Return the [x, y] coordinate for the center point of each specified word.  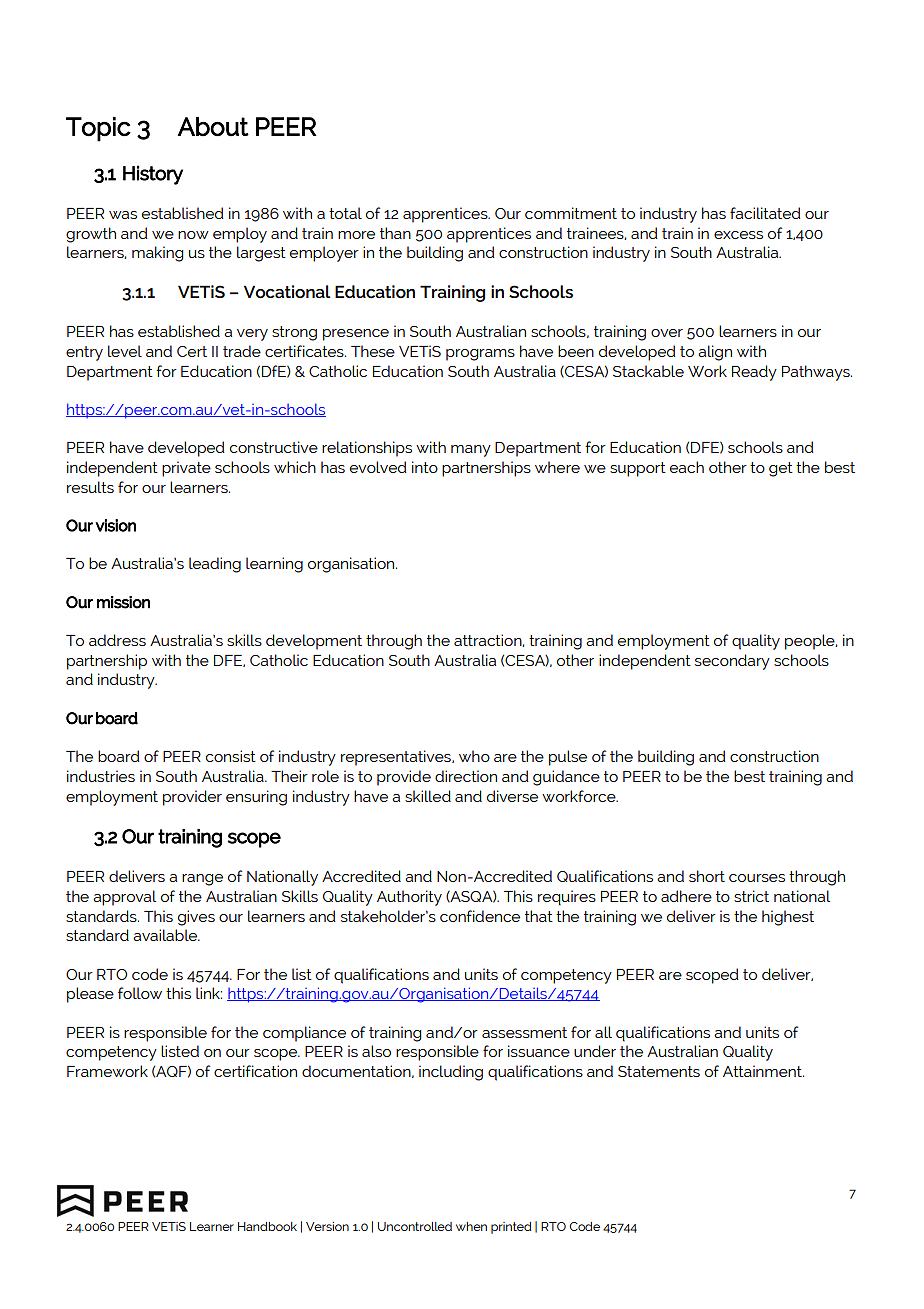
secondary [732, 662]
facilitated [765, 213]
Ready [754, 373]
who [474, 756]
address [117, 640]
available [166, 935]
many [471, 451]
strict [751, 896]
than [395, 233]
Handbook [267, 1226]
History [153, 175]
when [471, 1226]
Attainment [763, 1071]
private [186, 469]
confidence [480, 916]
